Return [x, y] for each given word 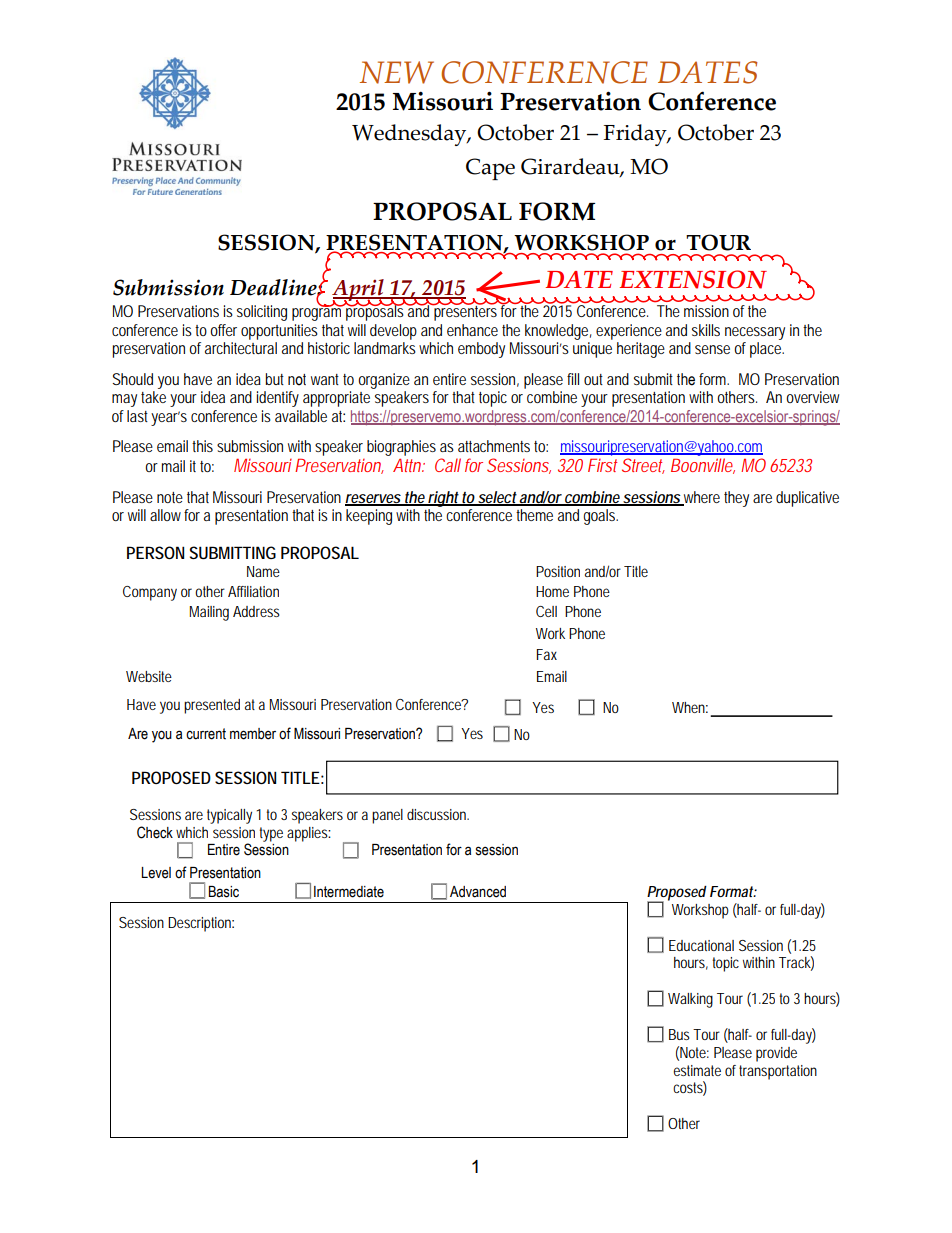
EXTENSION [693, 279]
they [736, 499]
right [444, 499]
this [202, 446]
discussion [438, 814]
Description [201, 924]
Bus [679, 1034]
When [690, 707]
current [206, 734]
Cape [490, 169]
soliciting [262, 313]
